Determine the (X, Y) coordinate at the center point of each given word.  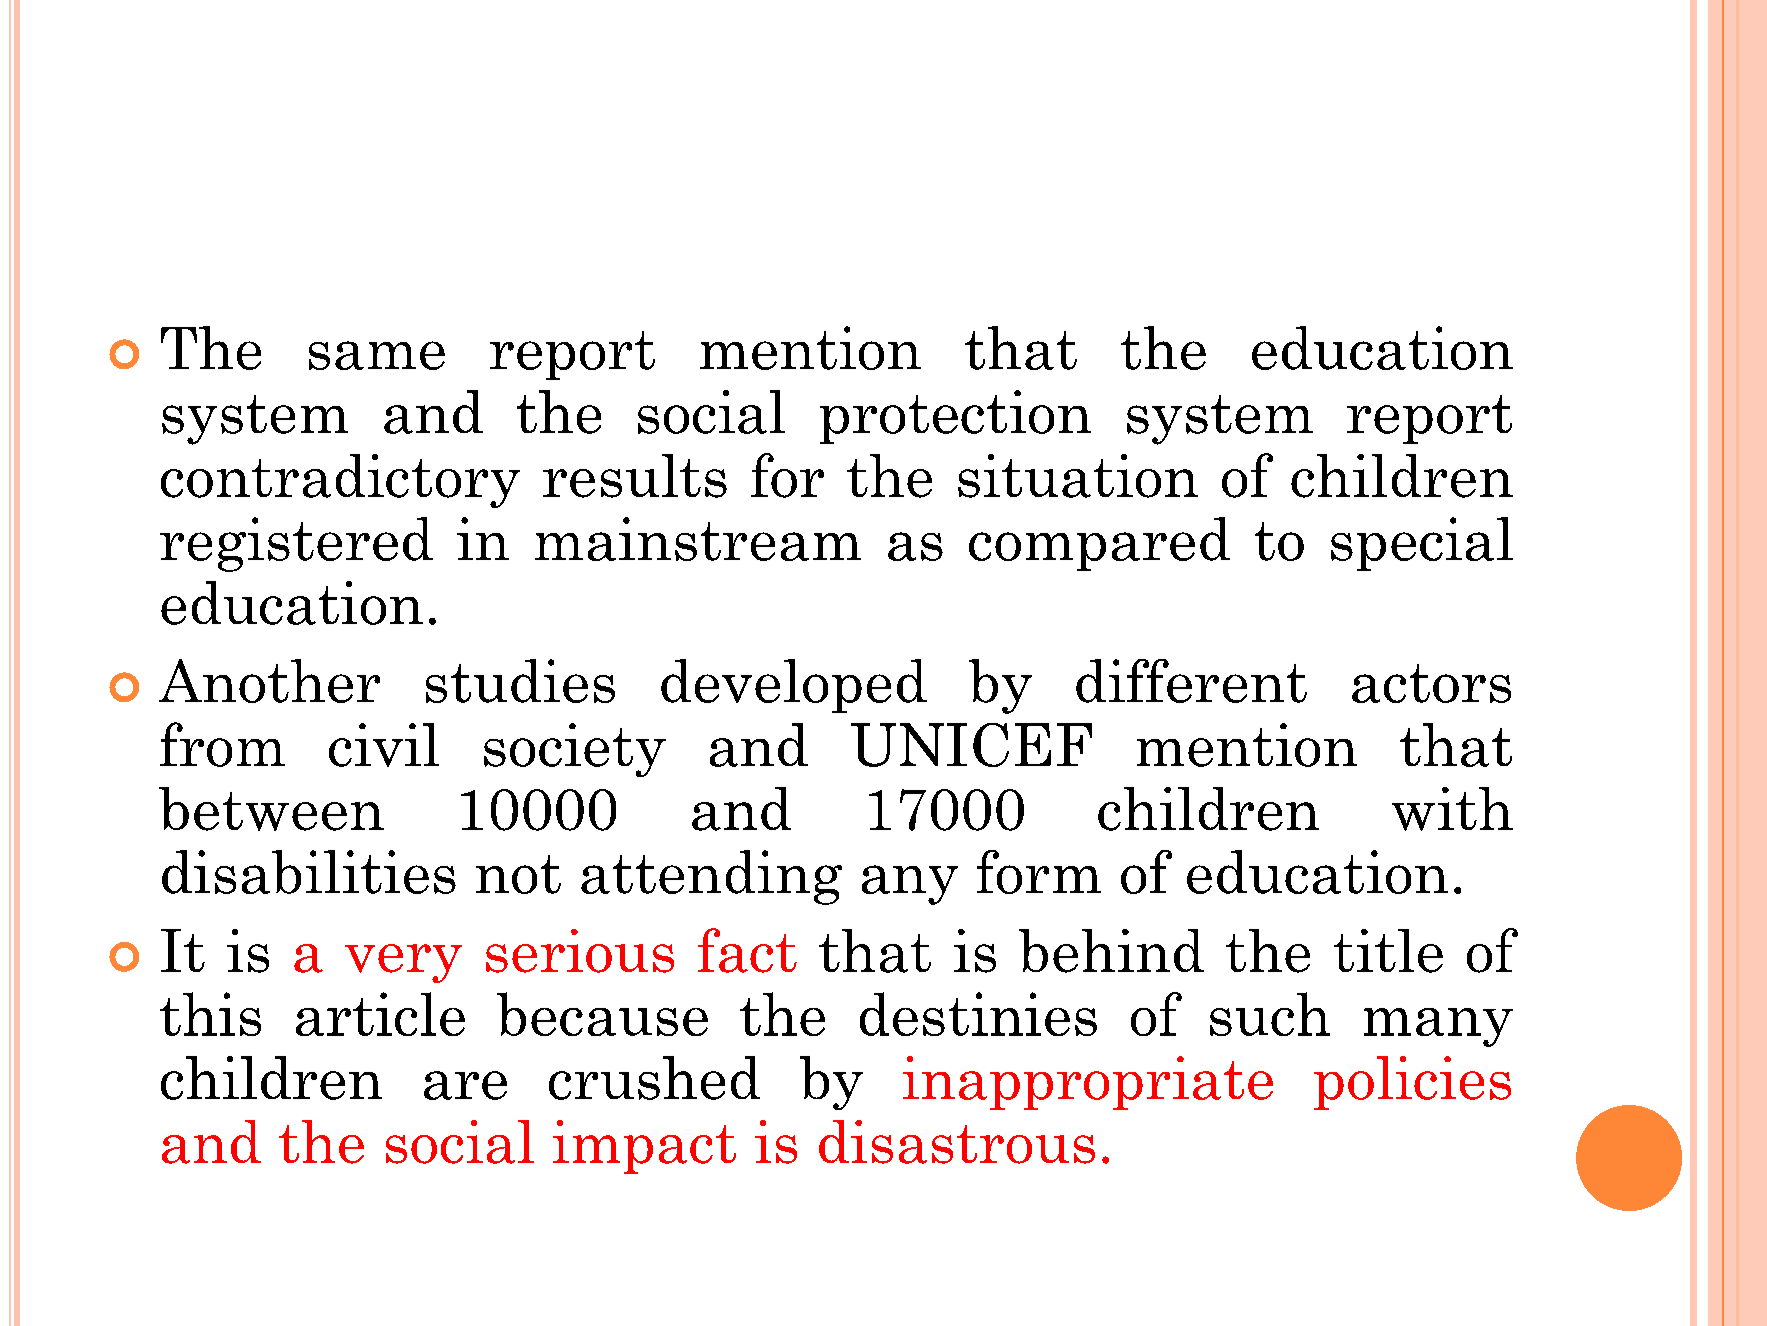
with (1452, 809)
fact (747, 950)
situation (1078, 476)
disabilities (309, 872)
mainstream (698, 539)
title (1388, 951)
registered (296, 544)
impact (644, 1147)
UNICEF (971, 745)
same (377, 355)
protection (955, 417)
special (1422, 544)
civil (384, 745)
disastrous (957, 1142)
